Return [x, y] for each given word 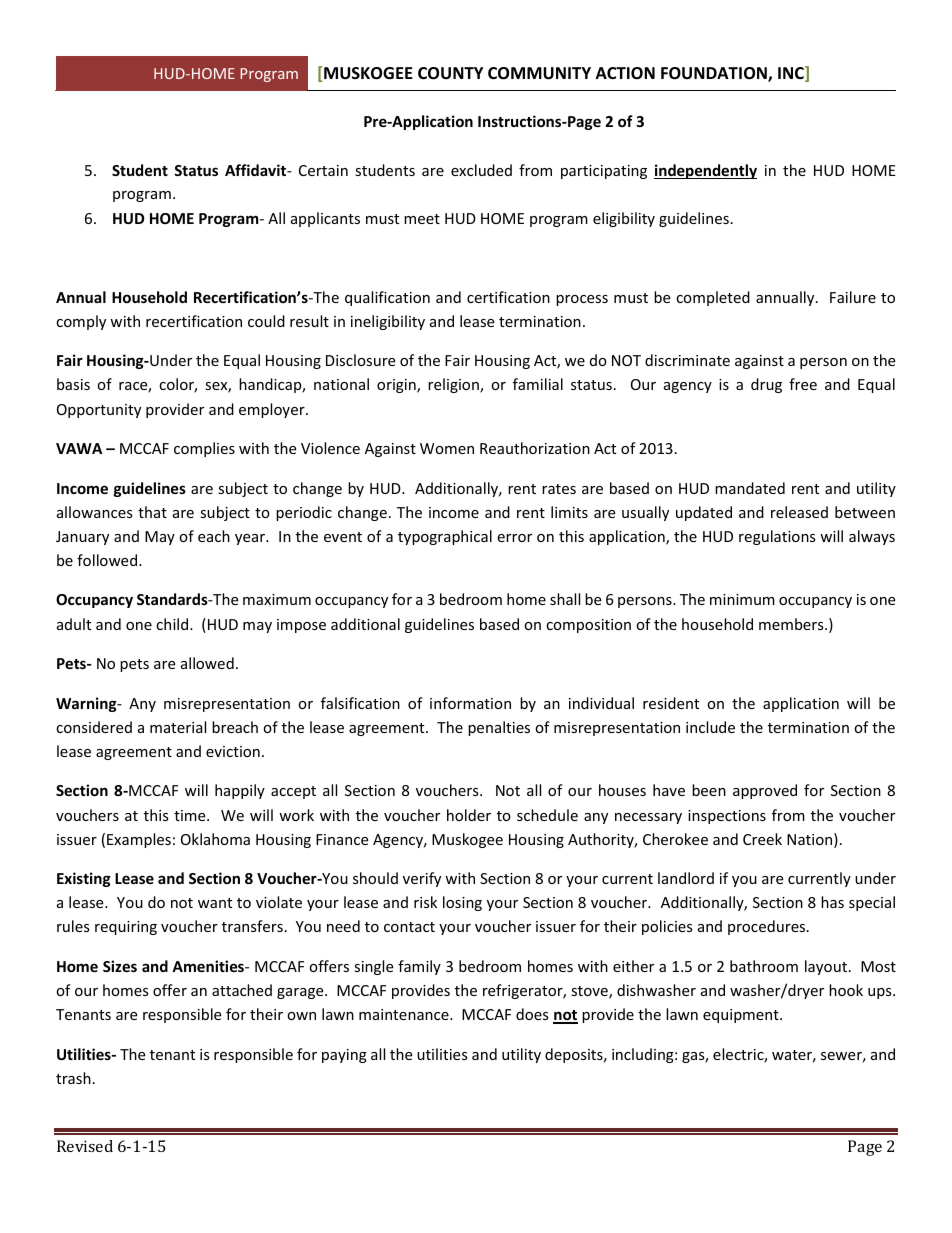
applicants [325, 219]
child [173, 624]
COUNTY [450, 73]
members [792, 624]
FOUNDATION [715, 74]
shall [565, 599]
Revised [85, 1146]
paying [344, 1056]
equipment [742, 1016]
